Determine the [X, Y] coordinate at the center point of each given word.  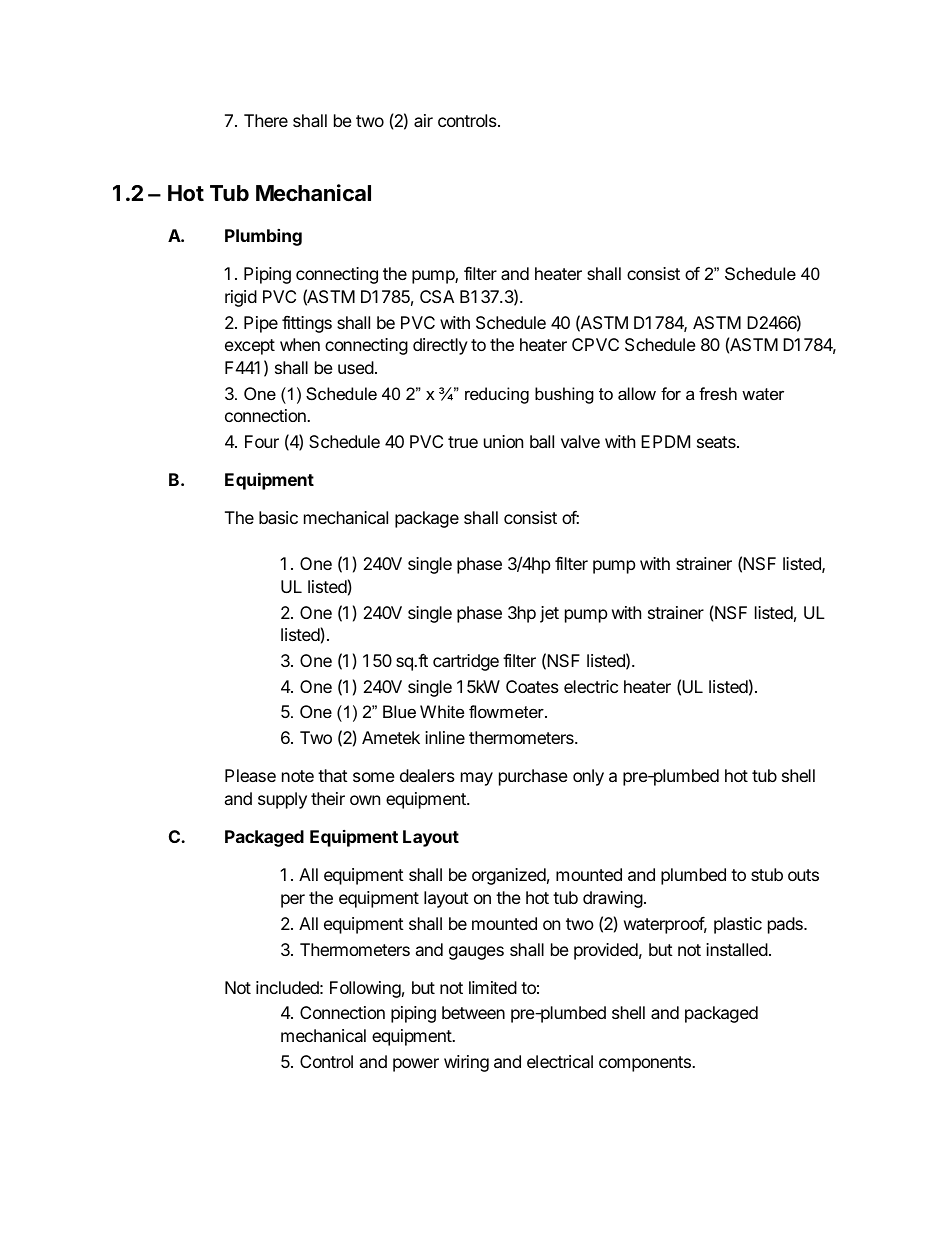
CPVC [595, 344]
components [646, 1064]
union [503, 441]
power [416, 1065]
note [298, 776]
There [266, 120]
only [588, 777]
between [473, 1012]
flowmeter [507, 711]
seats [717, 442]
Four [262, 441]
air [423, 120]
